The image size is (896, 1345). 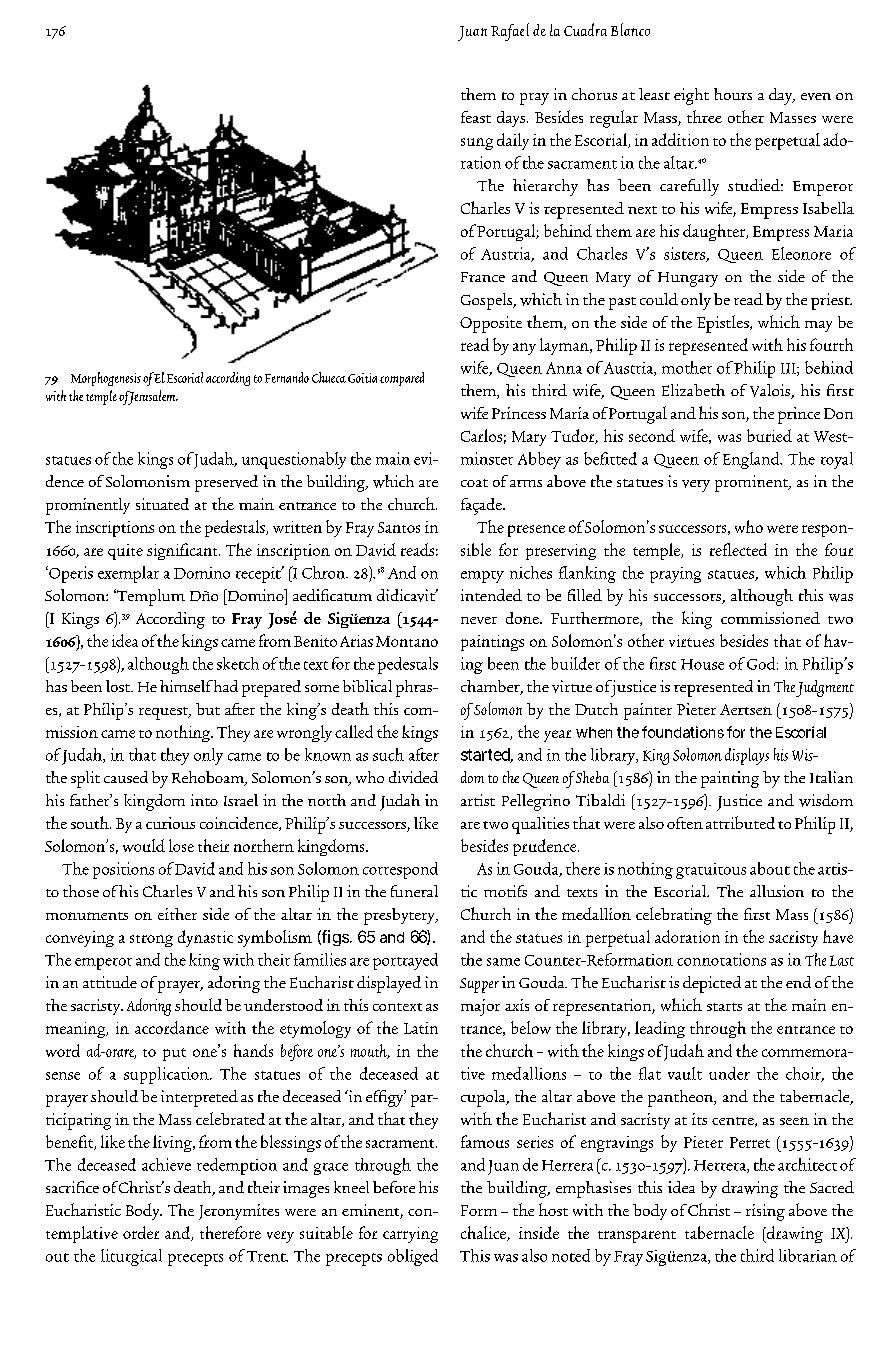 What do you see at coordinates (733, 94) in the screenshot?
I see `hours` at bounding box center [733, 94].
